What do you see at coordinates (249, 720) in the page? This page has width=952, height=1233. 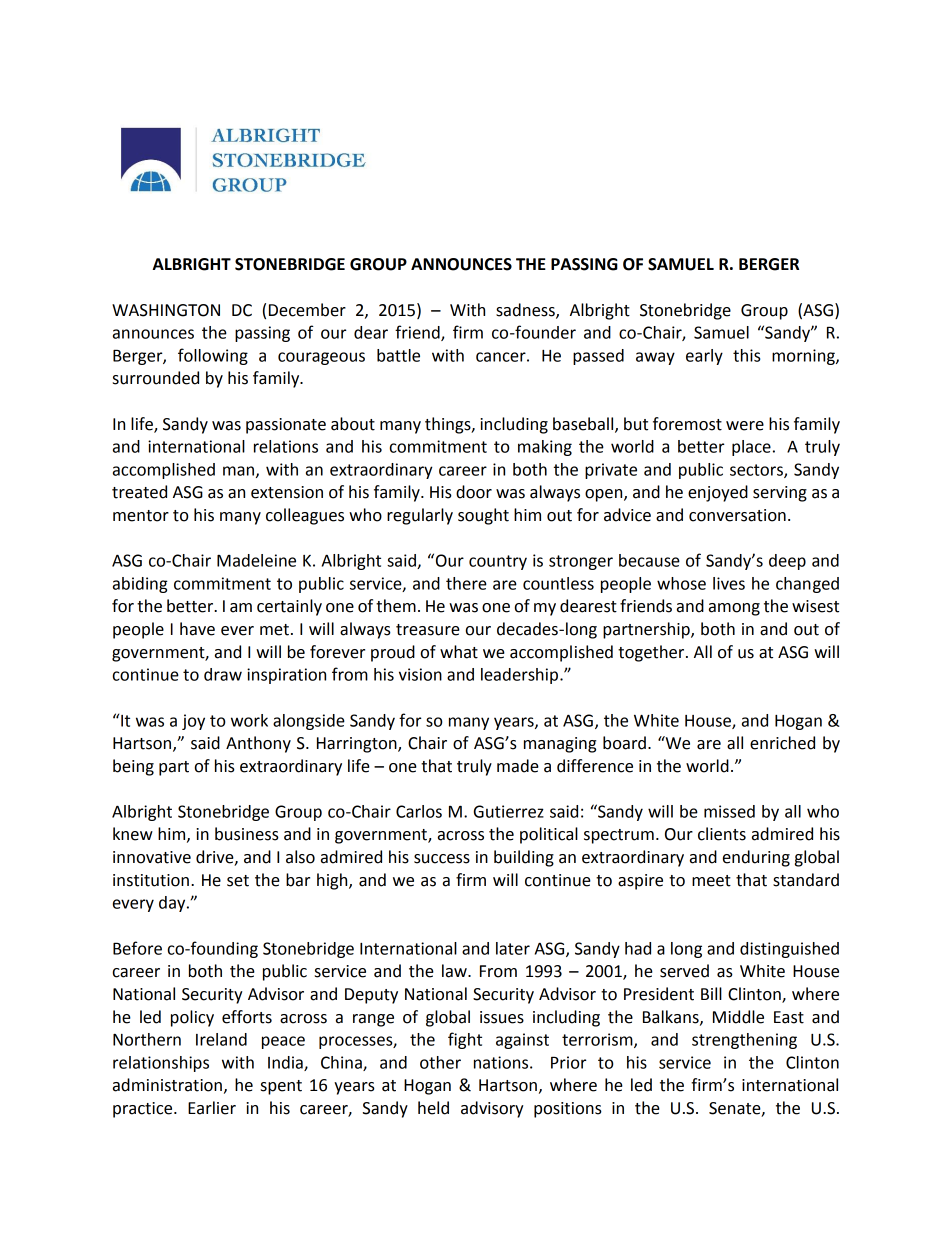 I see `work` at bounding box center [249, 720].
